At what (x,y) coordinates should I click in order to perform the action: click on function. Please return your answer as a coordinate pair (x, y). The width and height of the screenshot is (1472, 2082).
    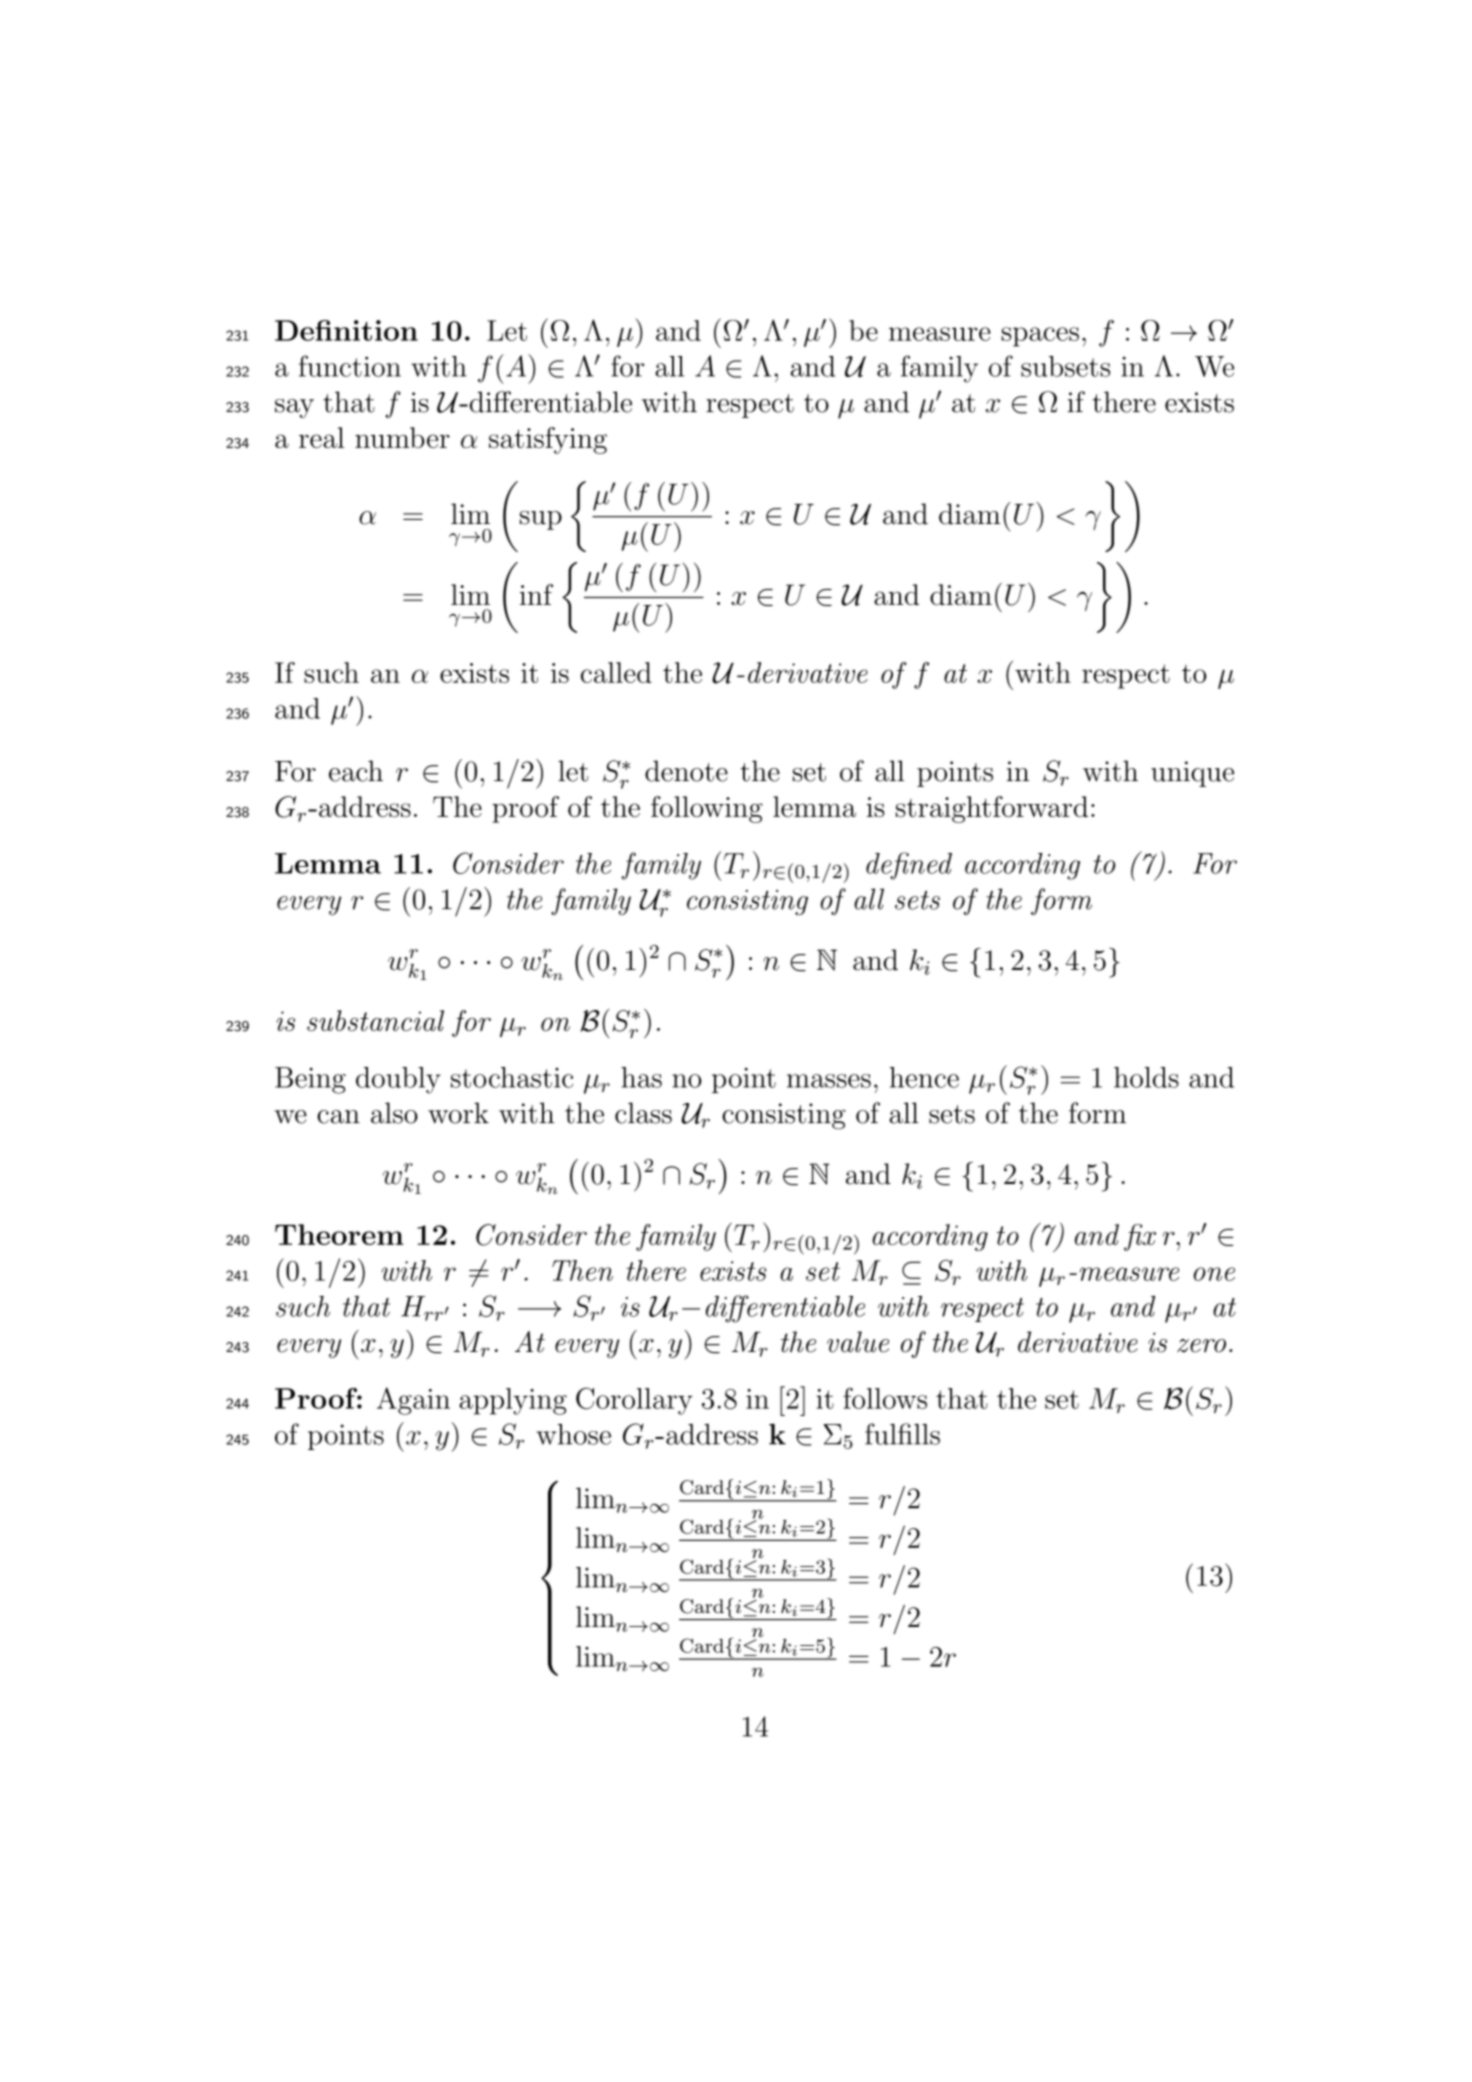
    Looking at the image, I should click on (350, 366).
